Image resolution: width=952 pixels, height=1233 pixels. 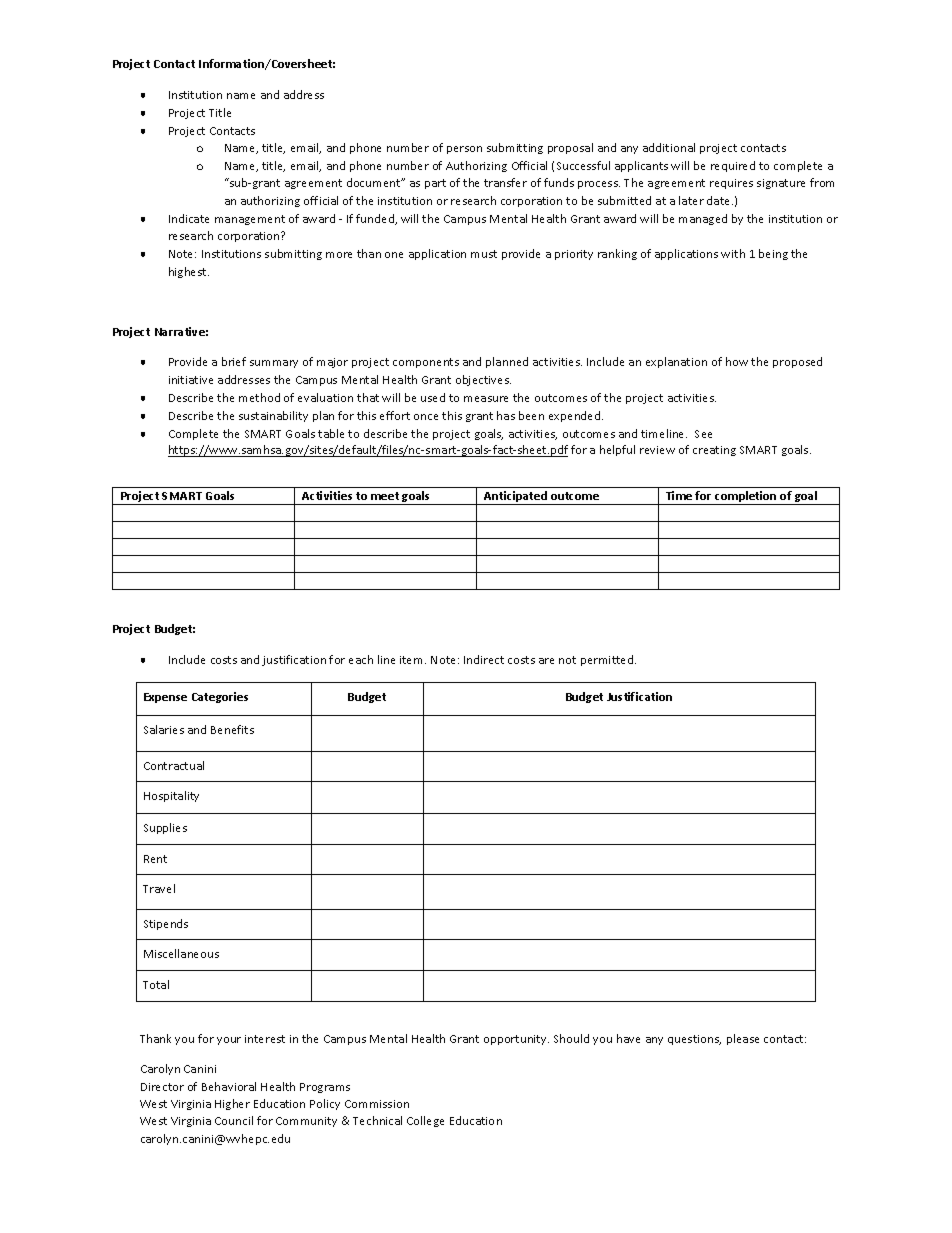 I want to click on Anticipated, so click(x=516, y=498).
